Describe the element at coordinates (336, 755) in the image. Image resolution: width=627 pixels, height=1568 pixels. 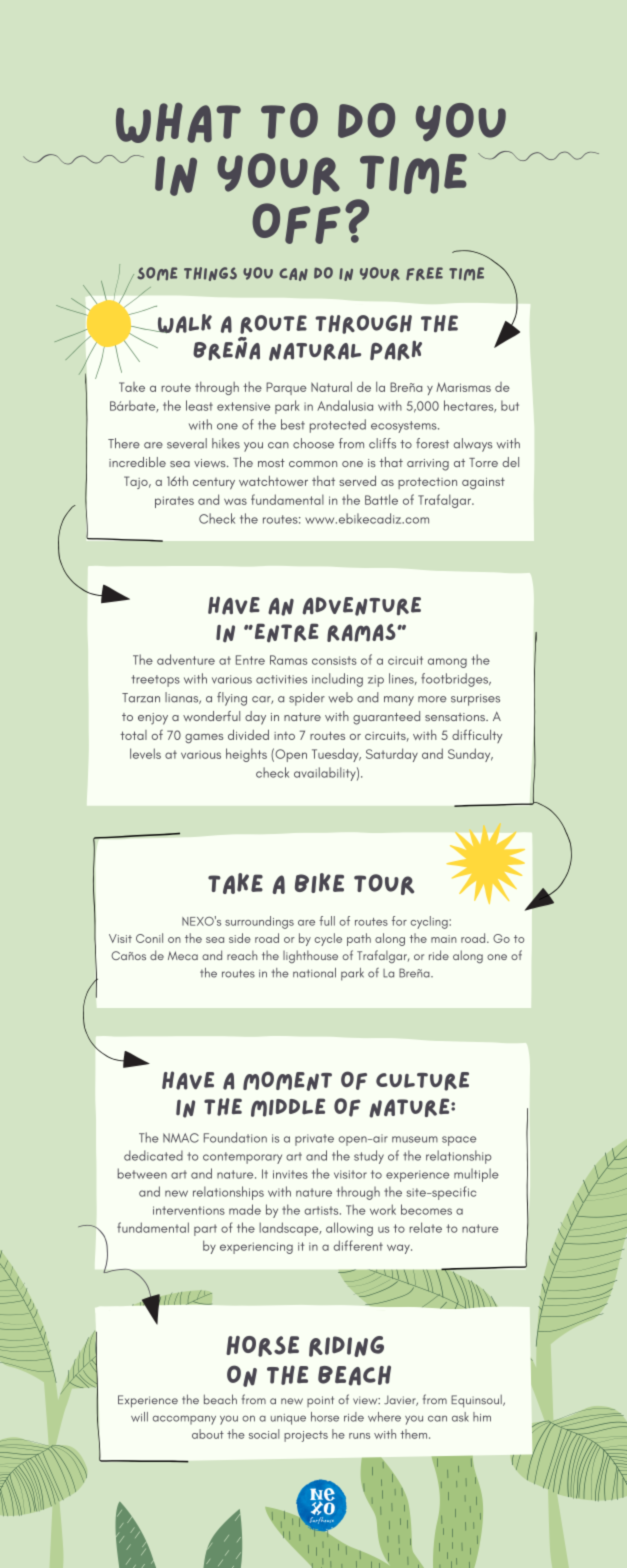
I see `Tuesday` at that location.
